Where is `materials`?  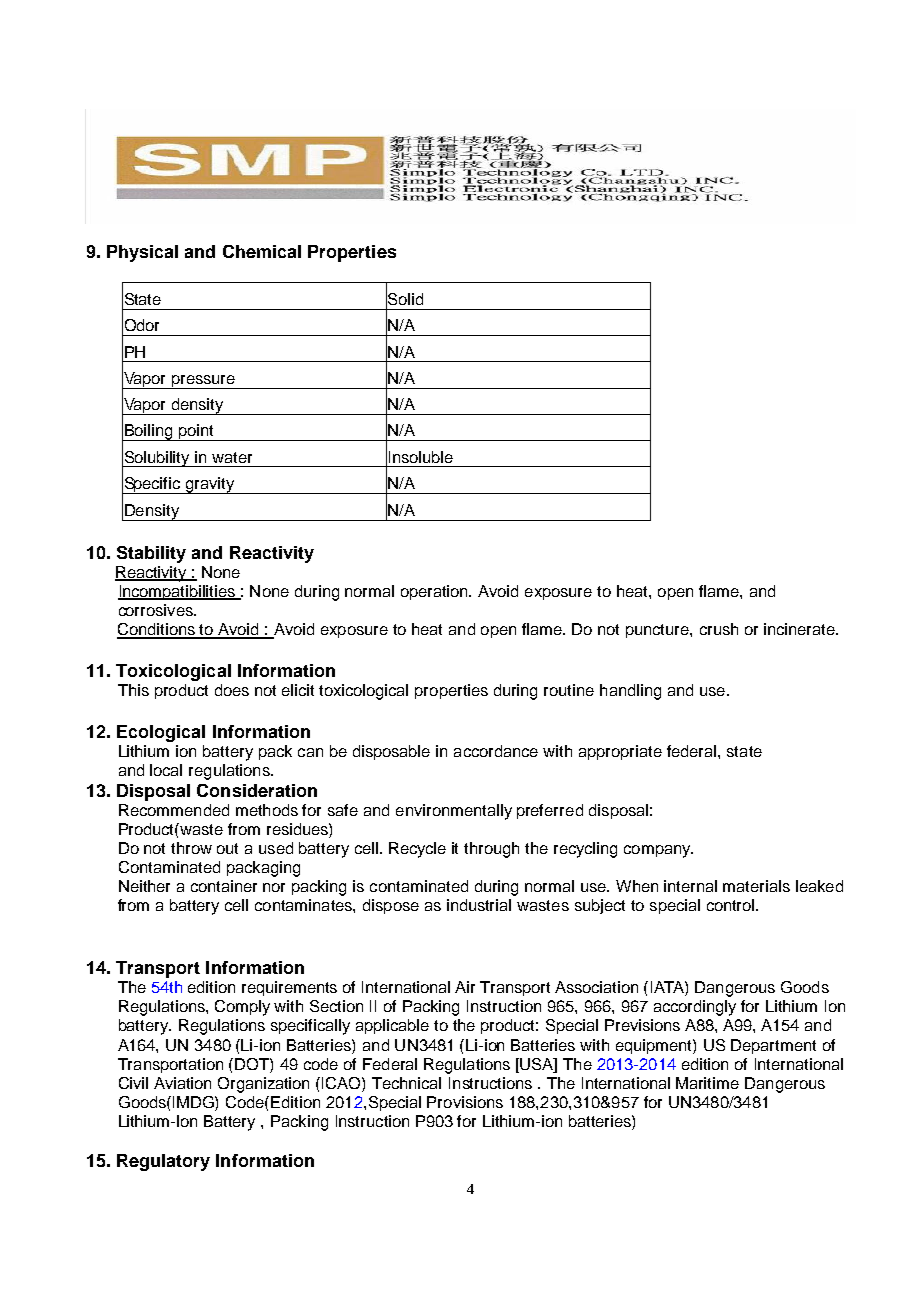
materials is located at coordinates (756, 886).
